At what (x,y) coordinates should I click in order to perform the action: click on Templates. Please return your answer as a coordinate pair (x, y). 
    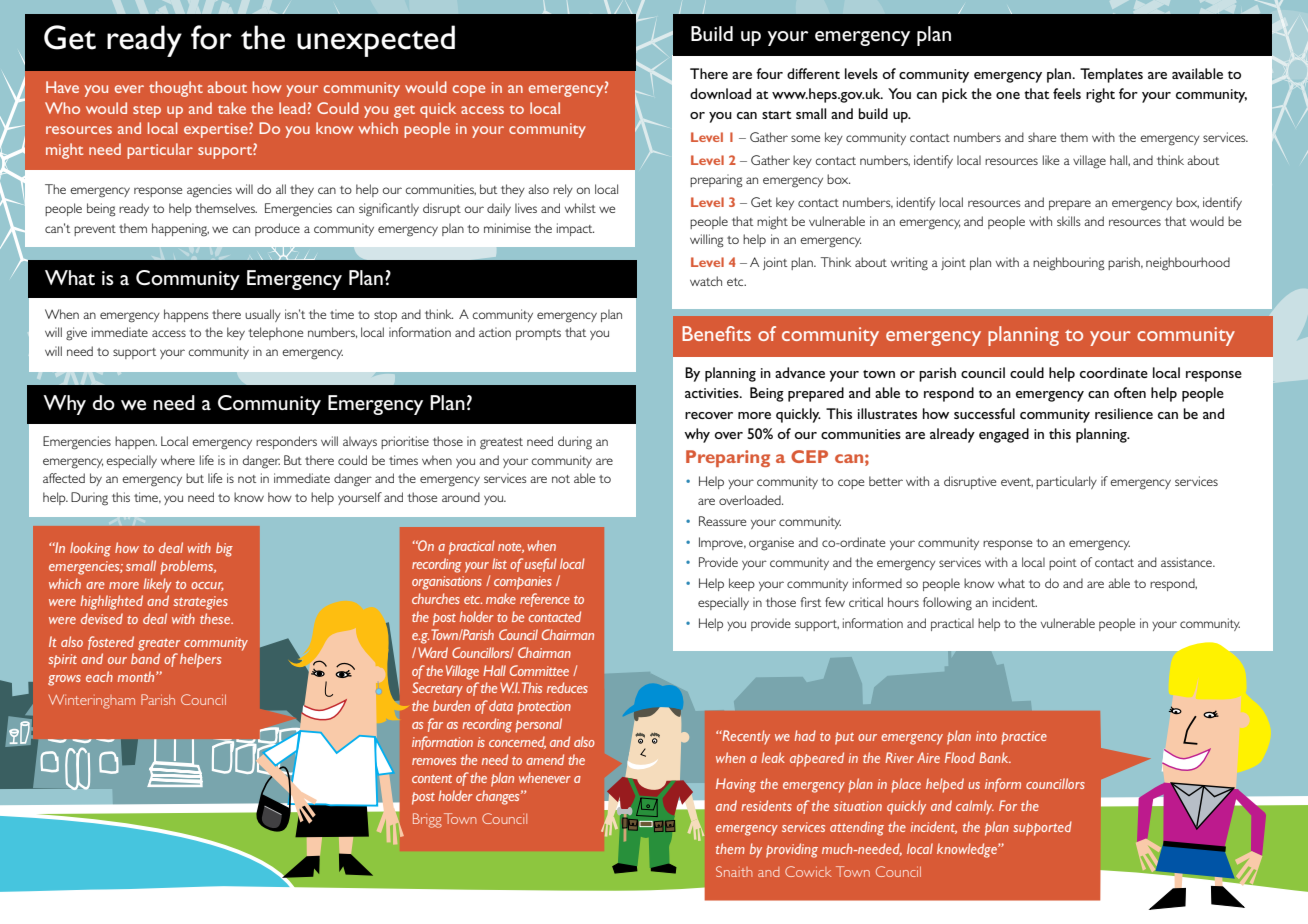
    Looking at the image, I should click on (1111, 75).
